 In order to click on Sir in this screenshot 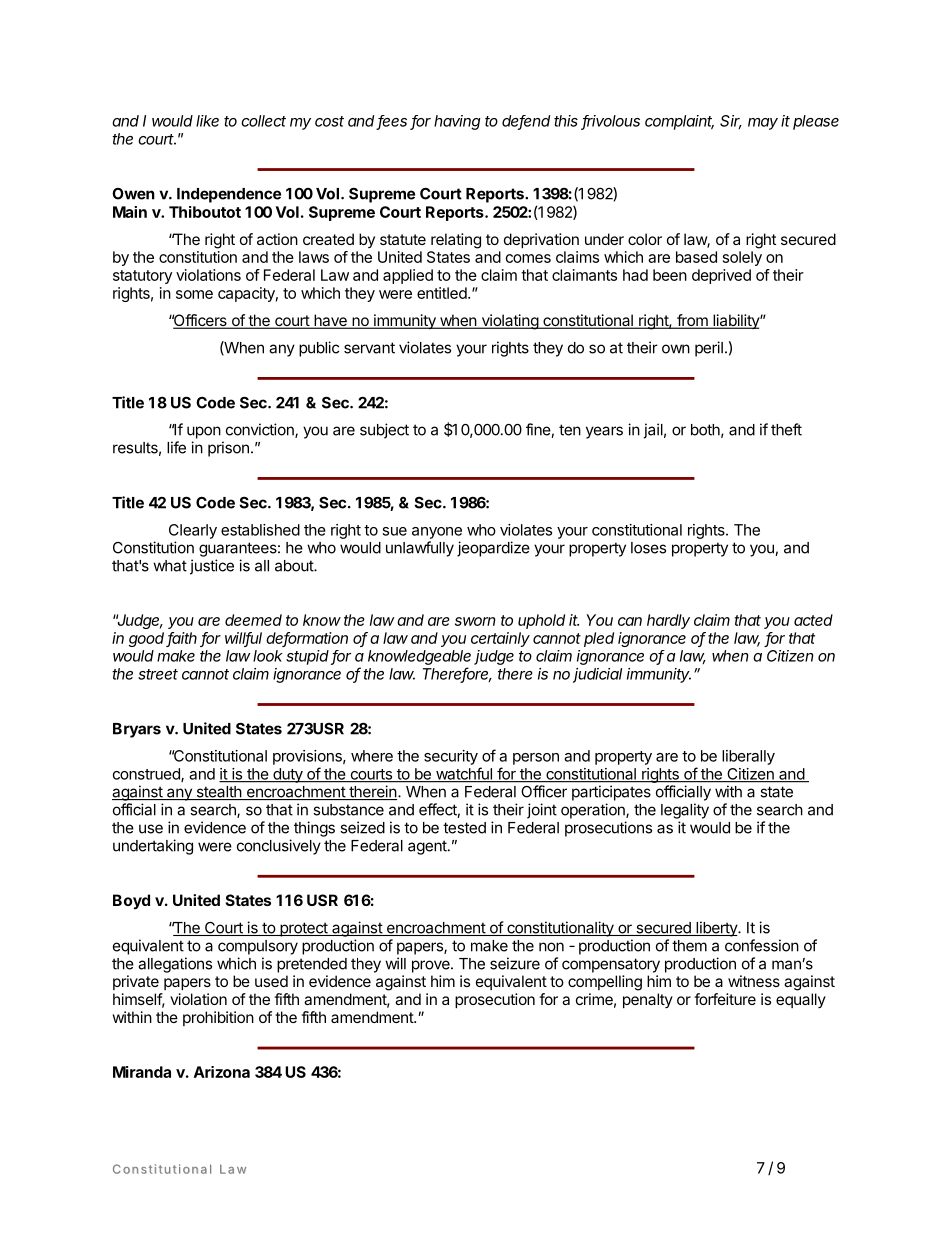, I will do `click(731, 122)`.
